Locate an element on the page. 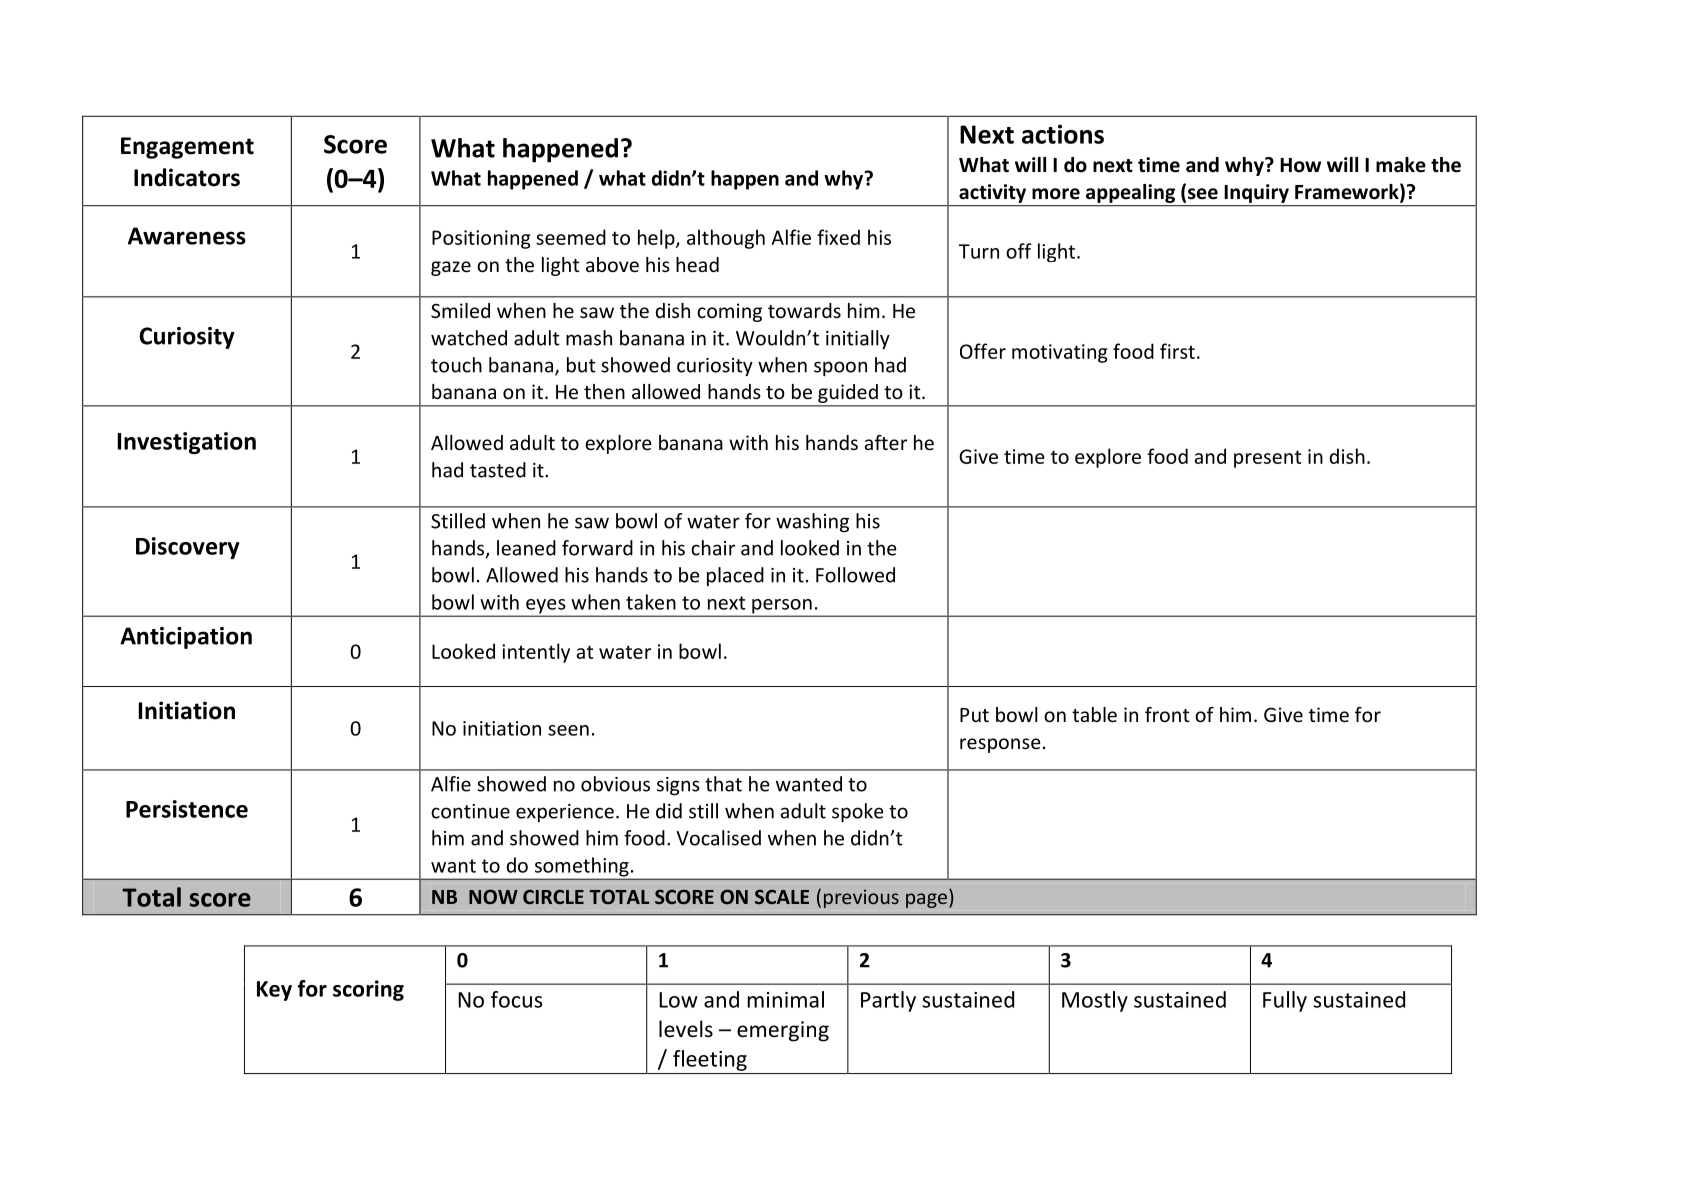 Image resolution: width=1696 pixels, height=1199 pixels. Fully is located at coordinates (1285, 1001).
